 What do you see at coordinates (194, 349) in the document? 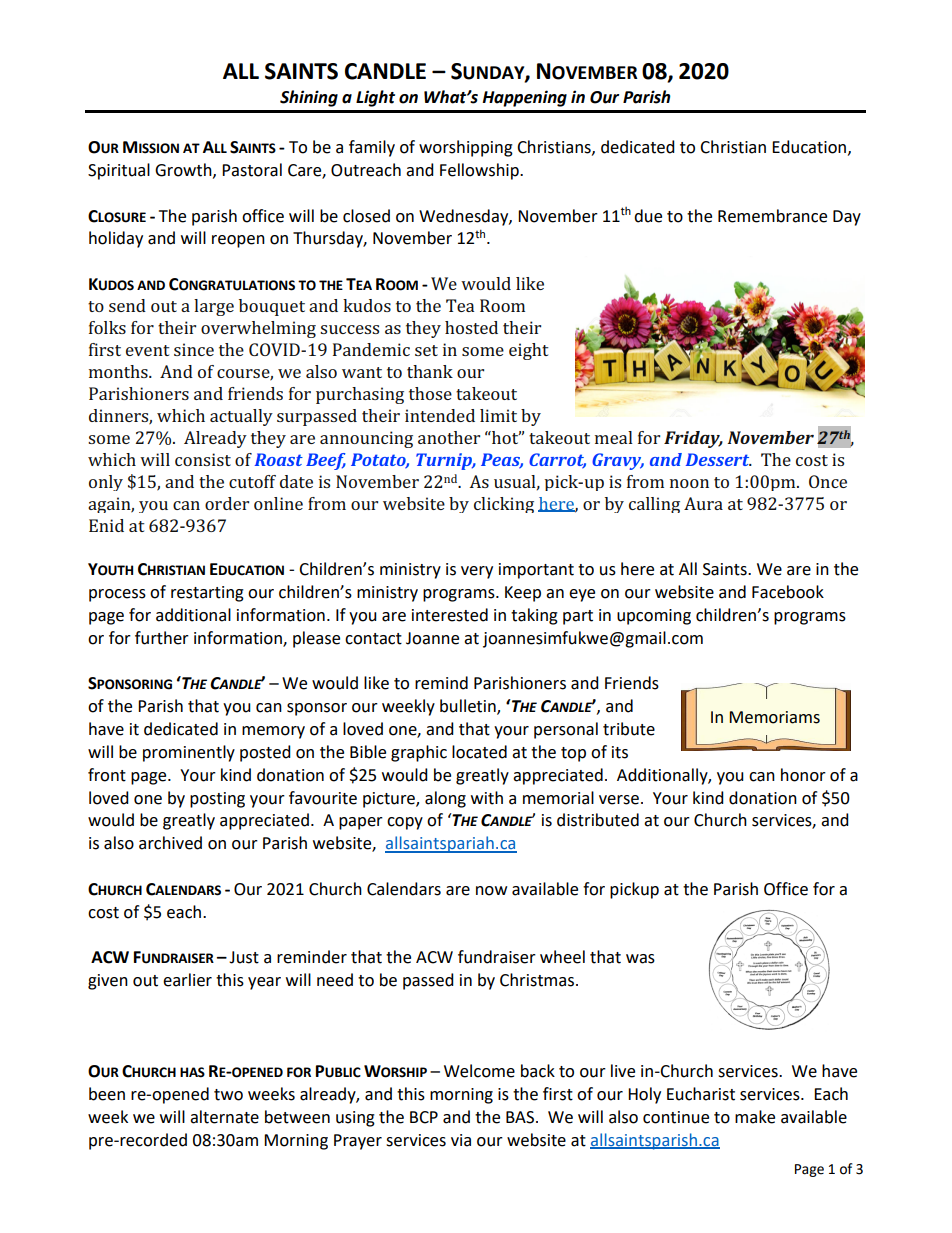
I see `since` at bounding box center [194, 349].
